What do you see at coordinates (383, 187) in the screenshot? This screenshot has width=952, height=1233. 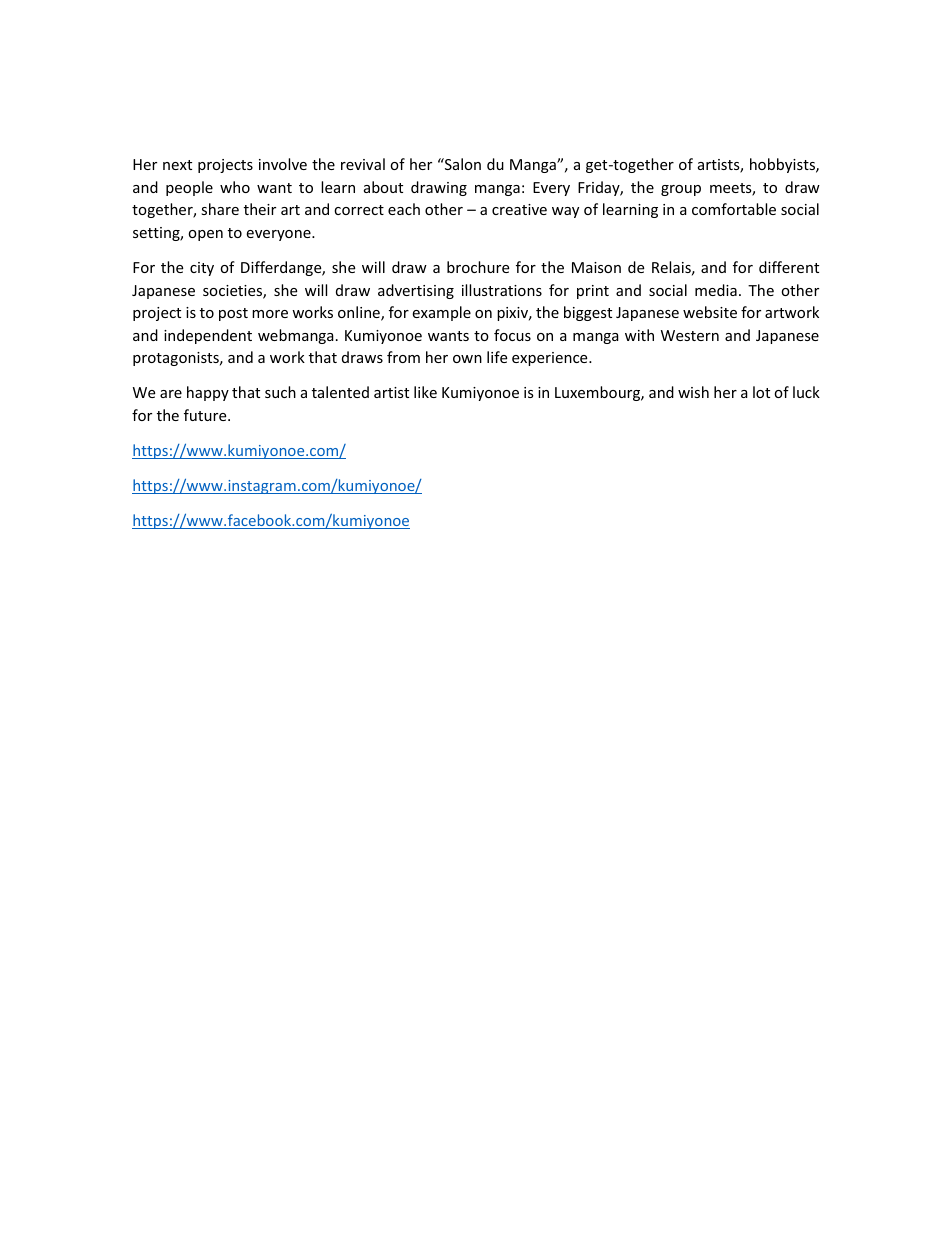 I see `about` at bounding box center [383, 187].
